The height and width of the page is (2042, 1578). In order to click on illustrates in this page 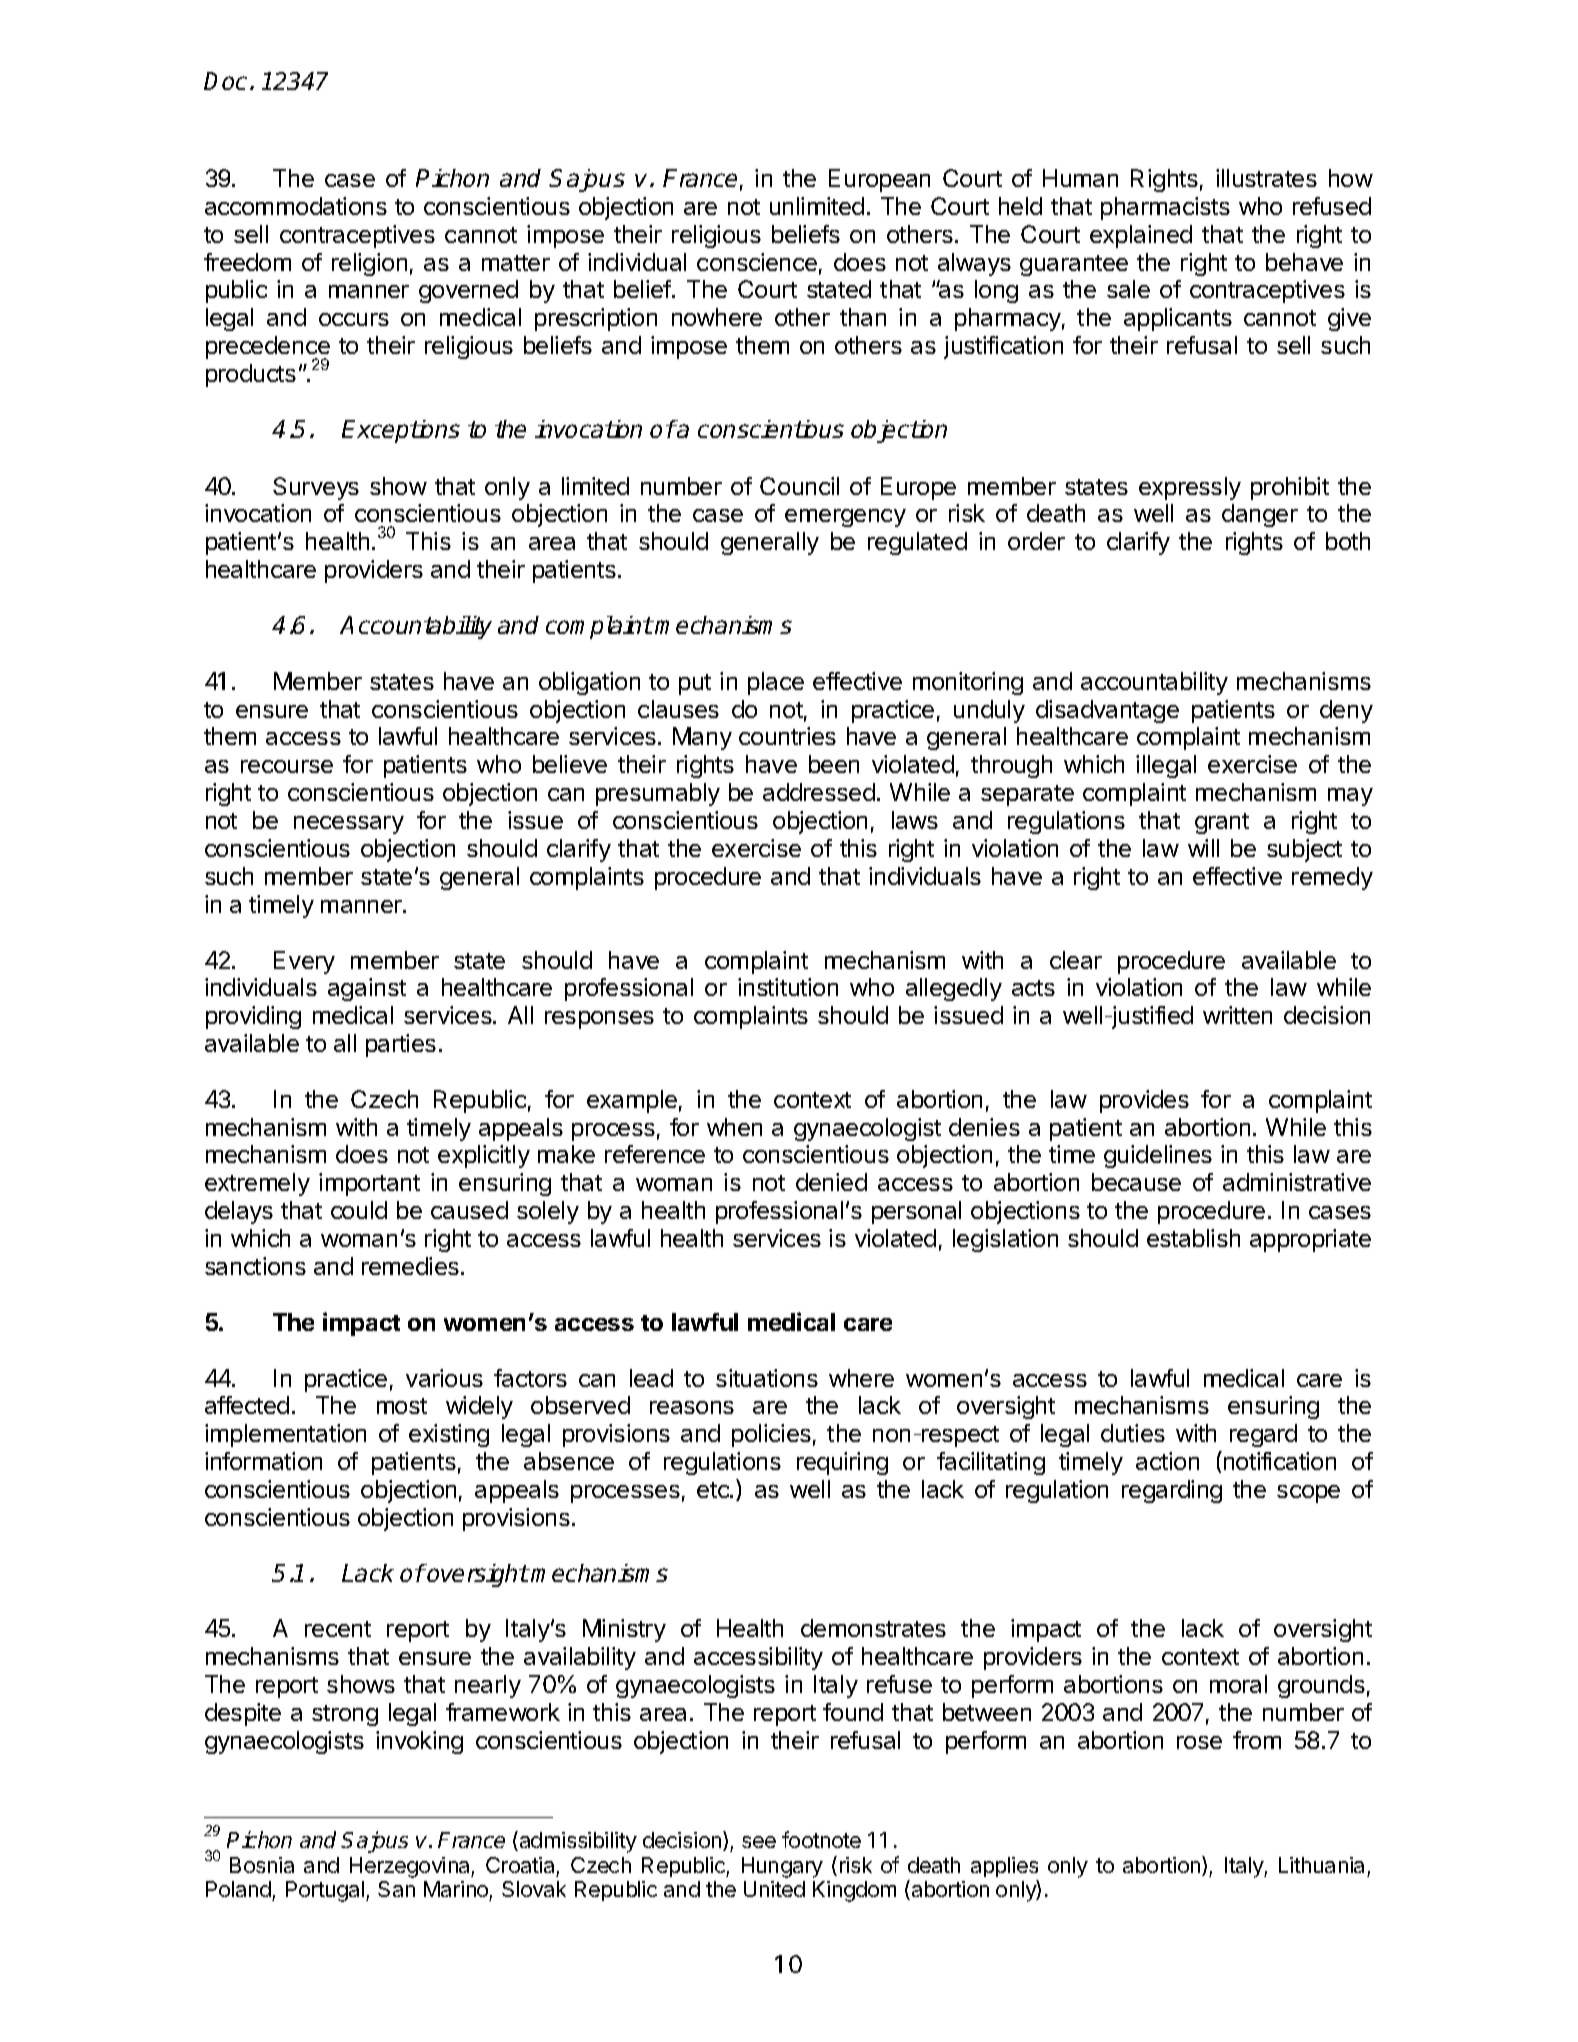, I will do `click(1266, 178)`.
